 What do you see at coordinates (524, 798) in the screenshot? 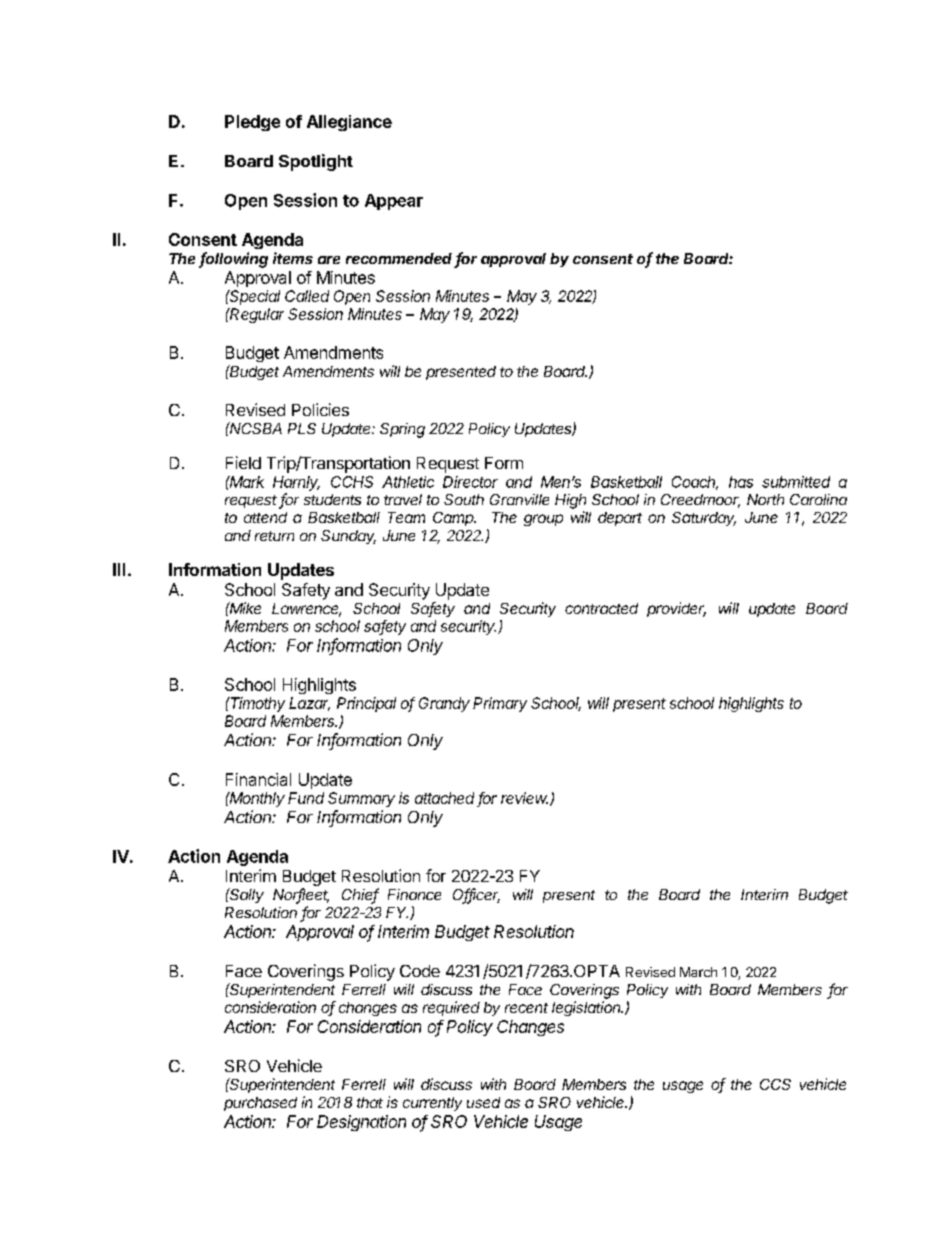
I see `review` at bounding box center [524, 798].
